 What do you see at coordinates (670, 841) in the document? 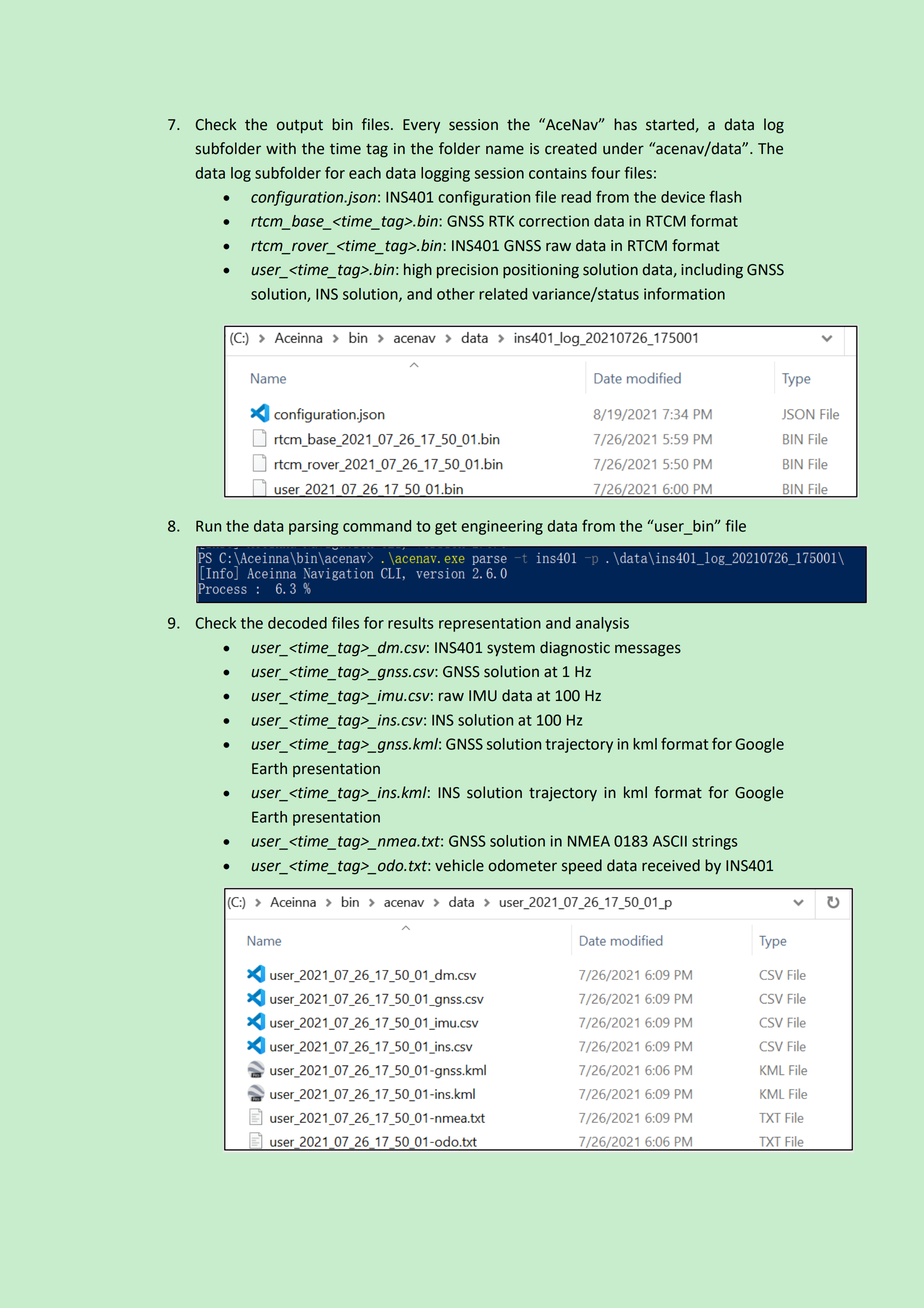
I see `ASCII` at bounding box center [670, 841].
